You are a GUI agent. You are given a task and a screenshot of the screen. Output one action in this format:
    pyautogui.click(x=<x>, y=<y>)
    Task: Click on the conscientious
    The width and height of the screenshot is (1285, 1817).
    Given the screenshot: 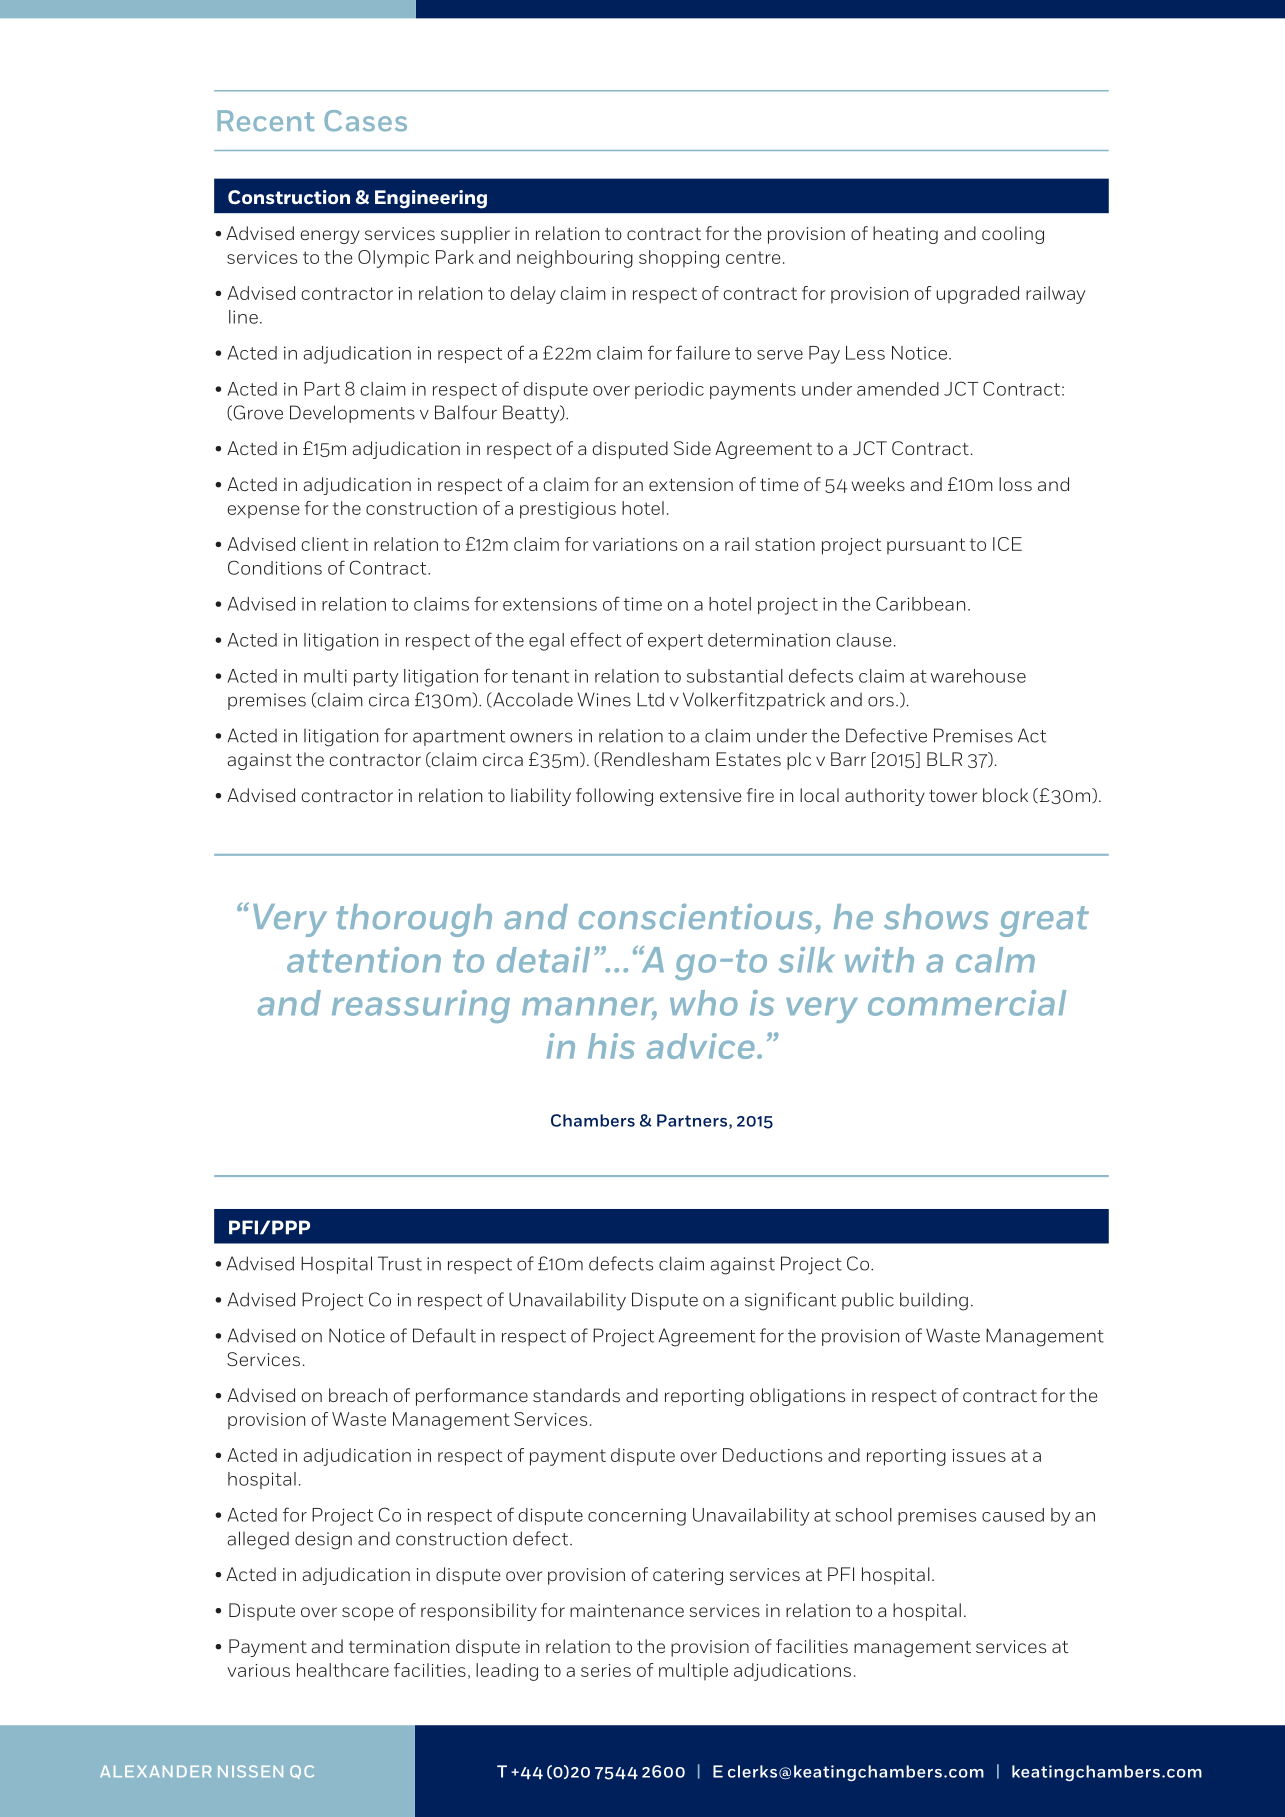 What is the action you would take?
    pyautogui.click(x=695, y=916)
